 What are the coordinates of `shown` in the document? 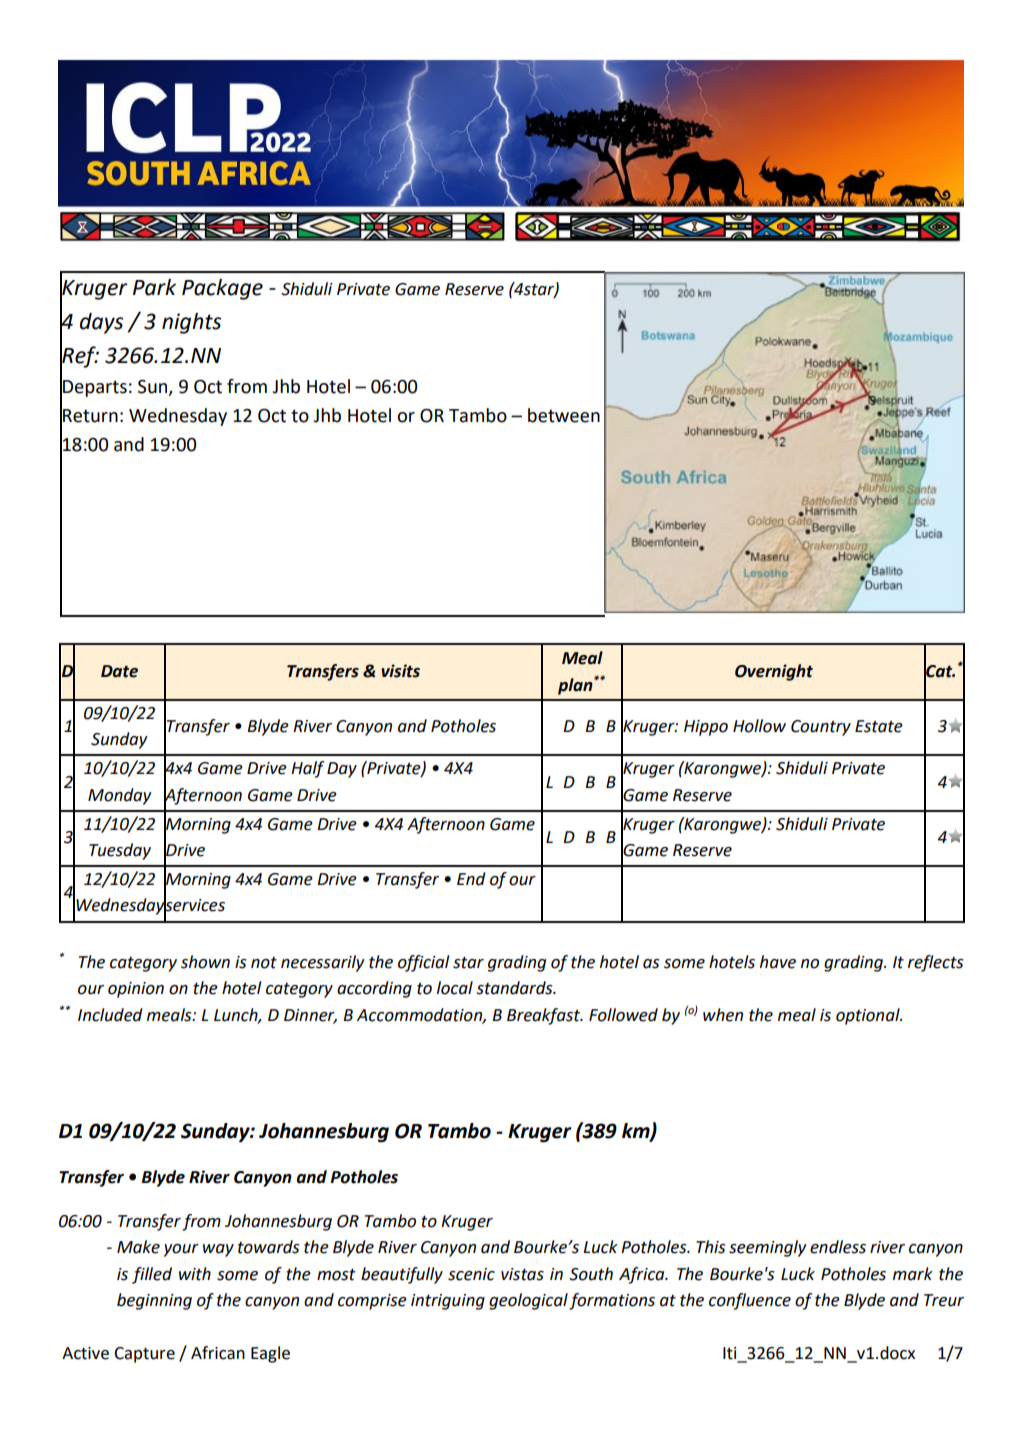 It's located at (205, 962).
